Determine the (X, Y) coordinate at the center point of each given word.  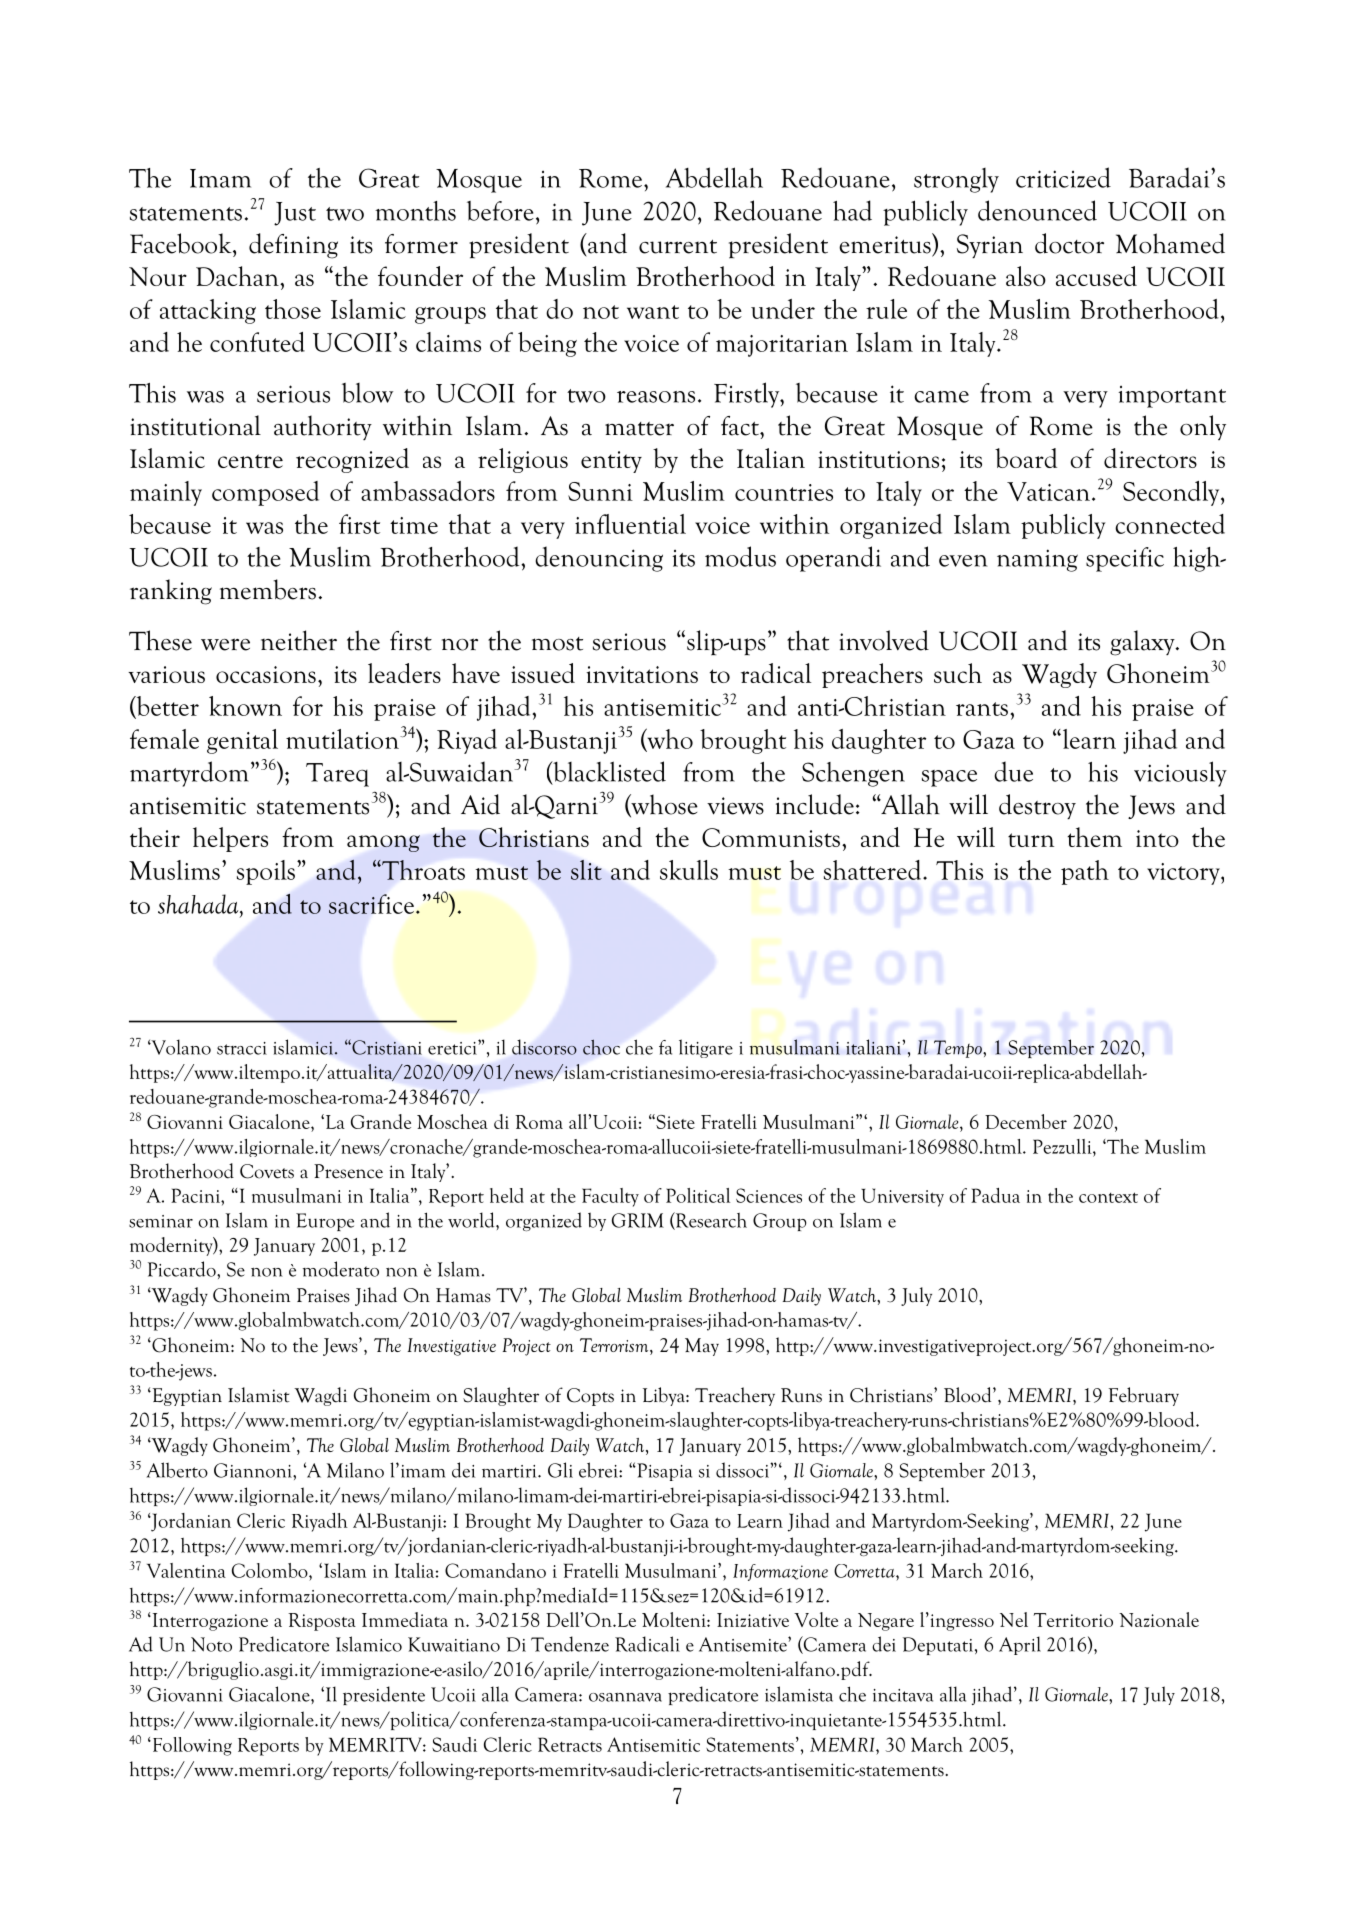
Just (295, 214)
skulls (689, 870)
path (1085, 872)
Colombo (271, 1570)
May (702, 1347)
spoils (266, 872)
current (678, 246)
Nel (1014, 1619)
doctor (1069, 243)
